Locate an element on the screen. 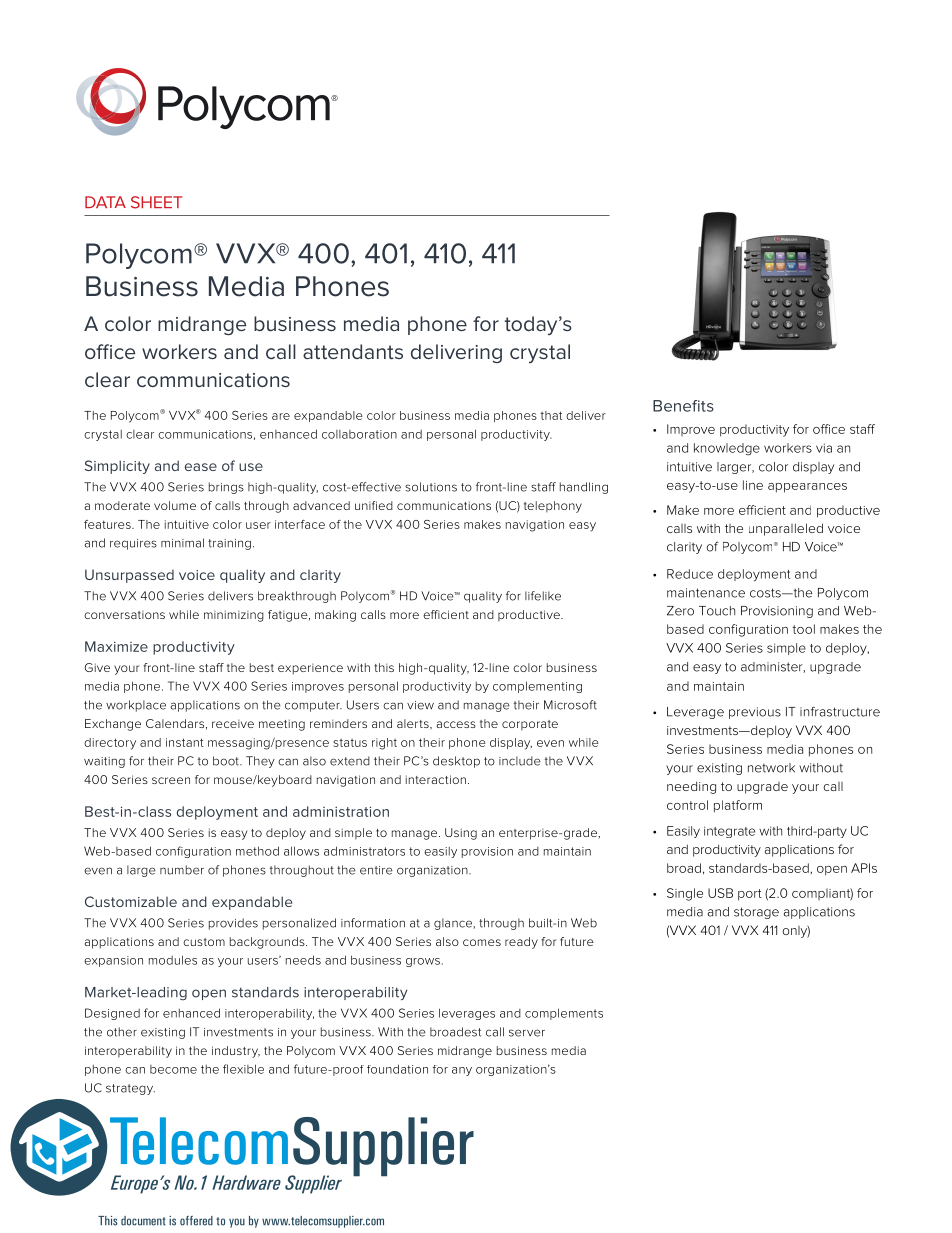 Image resolution: width=952 pixels, height=1233 pixels. ease is located at coordinates (201, 467).
